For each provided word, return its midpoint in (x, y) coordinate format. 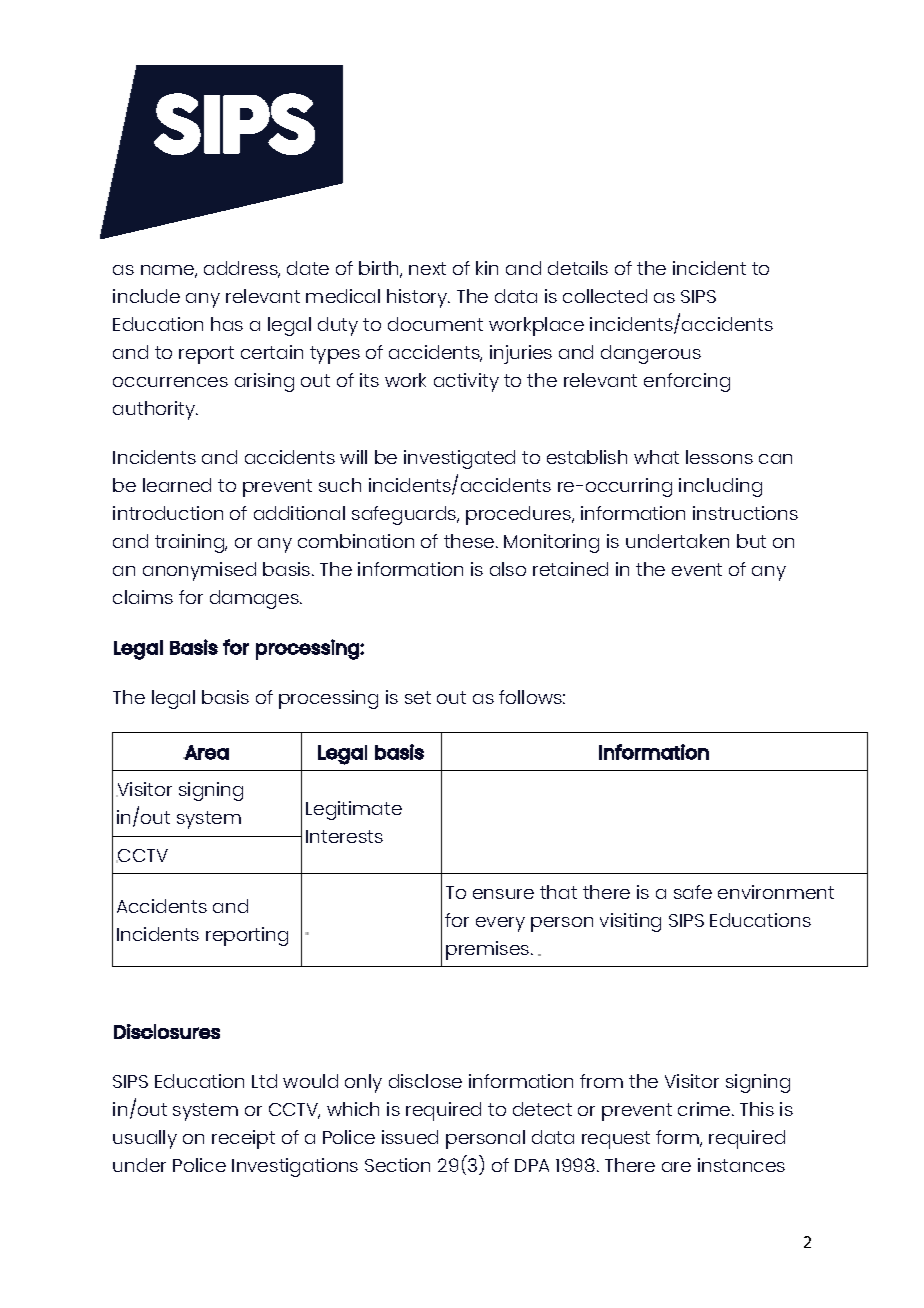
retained (570, 569)
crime (705, 1109)
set (418, 697)
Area (206, 752)
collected (605, 296)
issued (410, 1137)
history (418, 298)
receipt (243, 1139)
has (227, 324)
